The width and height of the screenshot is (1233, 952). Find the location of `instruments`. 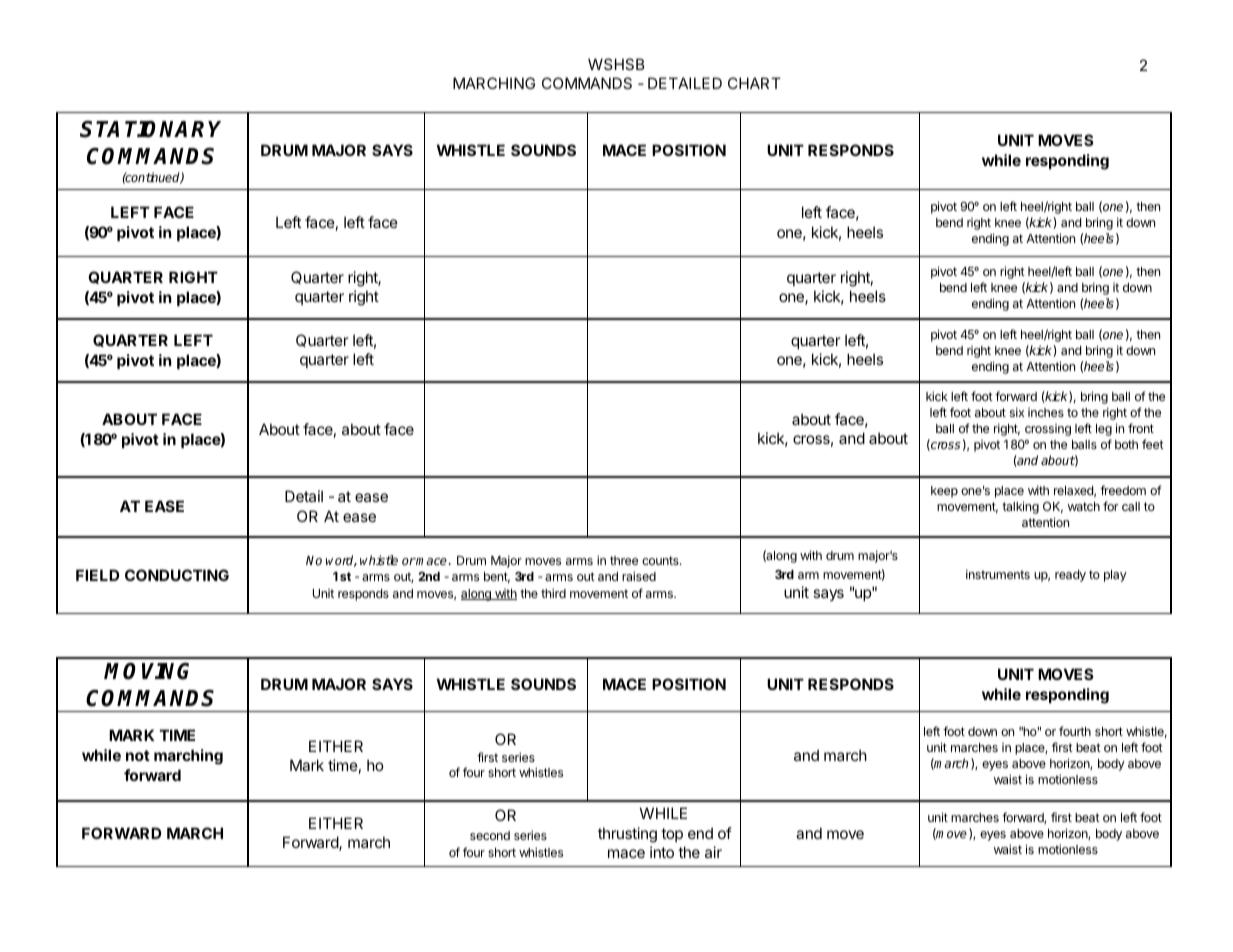

instruments is located at coordinates (998, 574).
